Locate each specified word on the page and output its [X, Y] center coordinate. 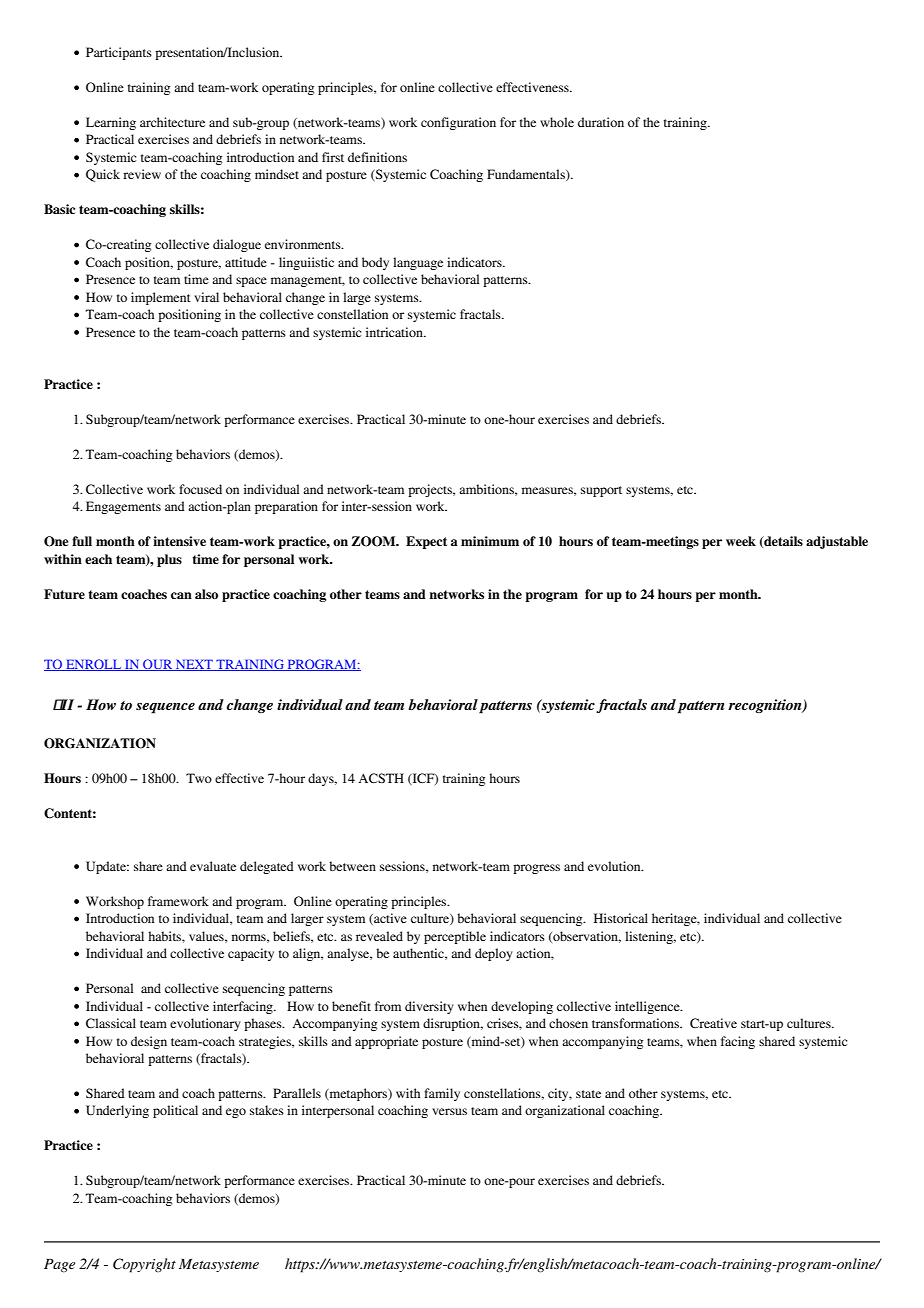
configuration [458, 123]
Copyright [144, 1265]
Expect [426, 542]
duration [601, 122]
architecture [172, 122]
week [741, 541]
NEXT [194, 665]
